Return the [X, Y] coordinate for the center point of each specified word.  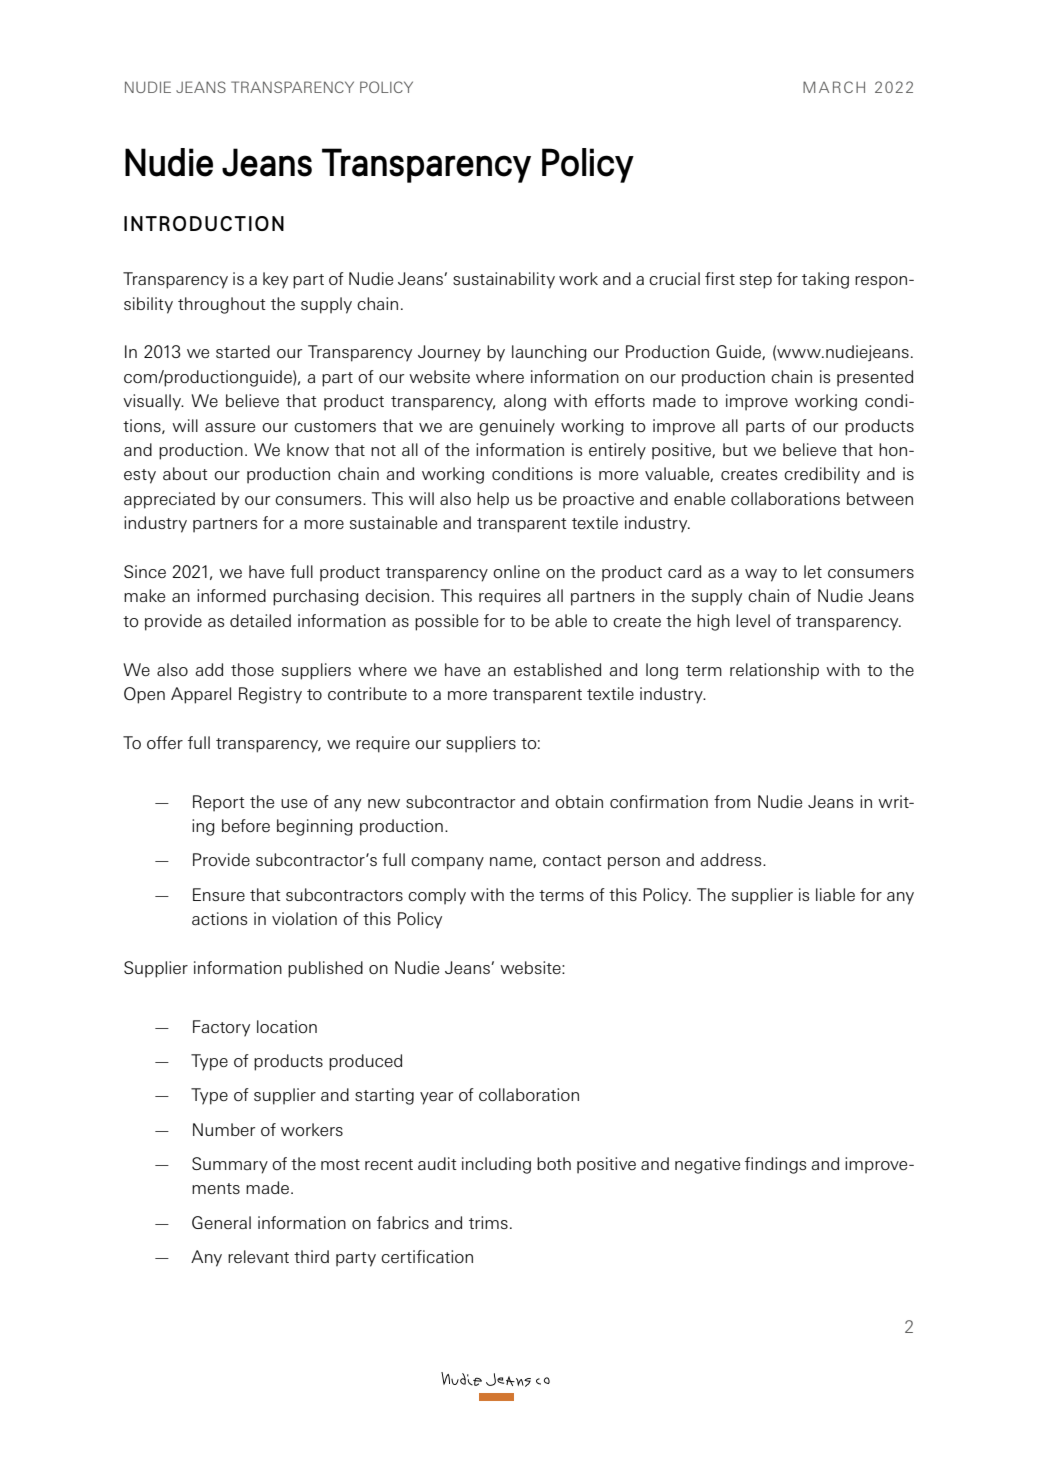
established [557, 669]
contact [572, 860]
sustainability [504, 280]
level [753, 620]
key [275, 280]
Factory [221, 1028]
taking [825, 280]
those [252, 669]
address [732, 859]
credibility [822, 475]
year [436, 1098]
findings [775, 1165]
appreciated [169, 500]
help [493, 500]
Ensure [219, 894]
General [221, 1222]
